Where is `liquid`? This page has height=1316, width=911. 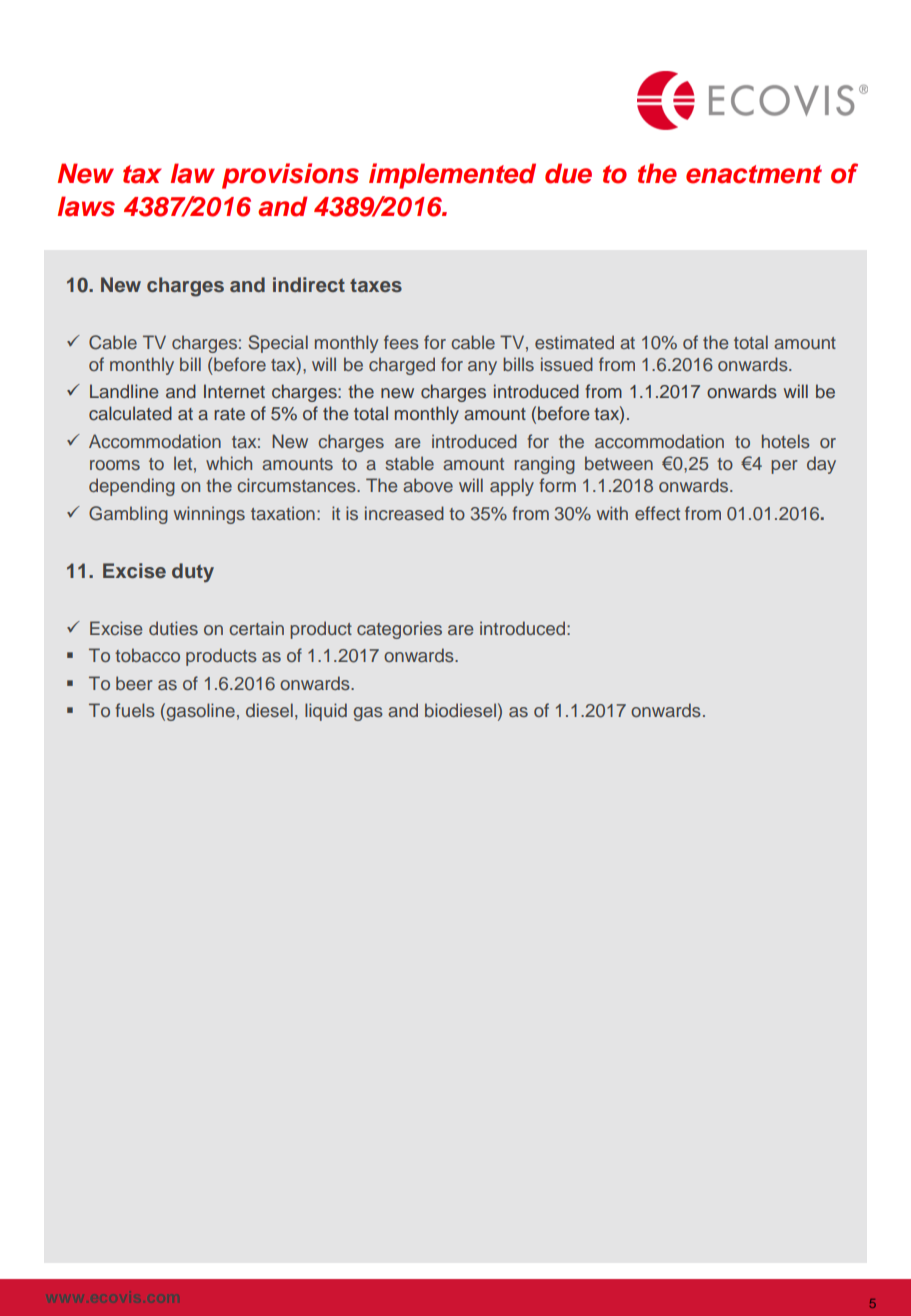 liquid is located at coordinates (326, 712).
